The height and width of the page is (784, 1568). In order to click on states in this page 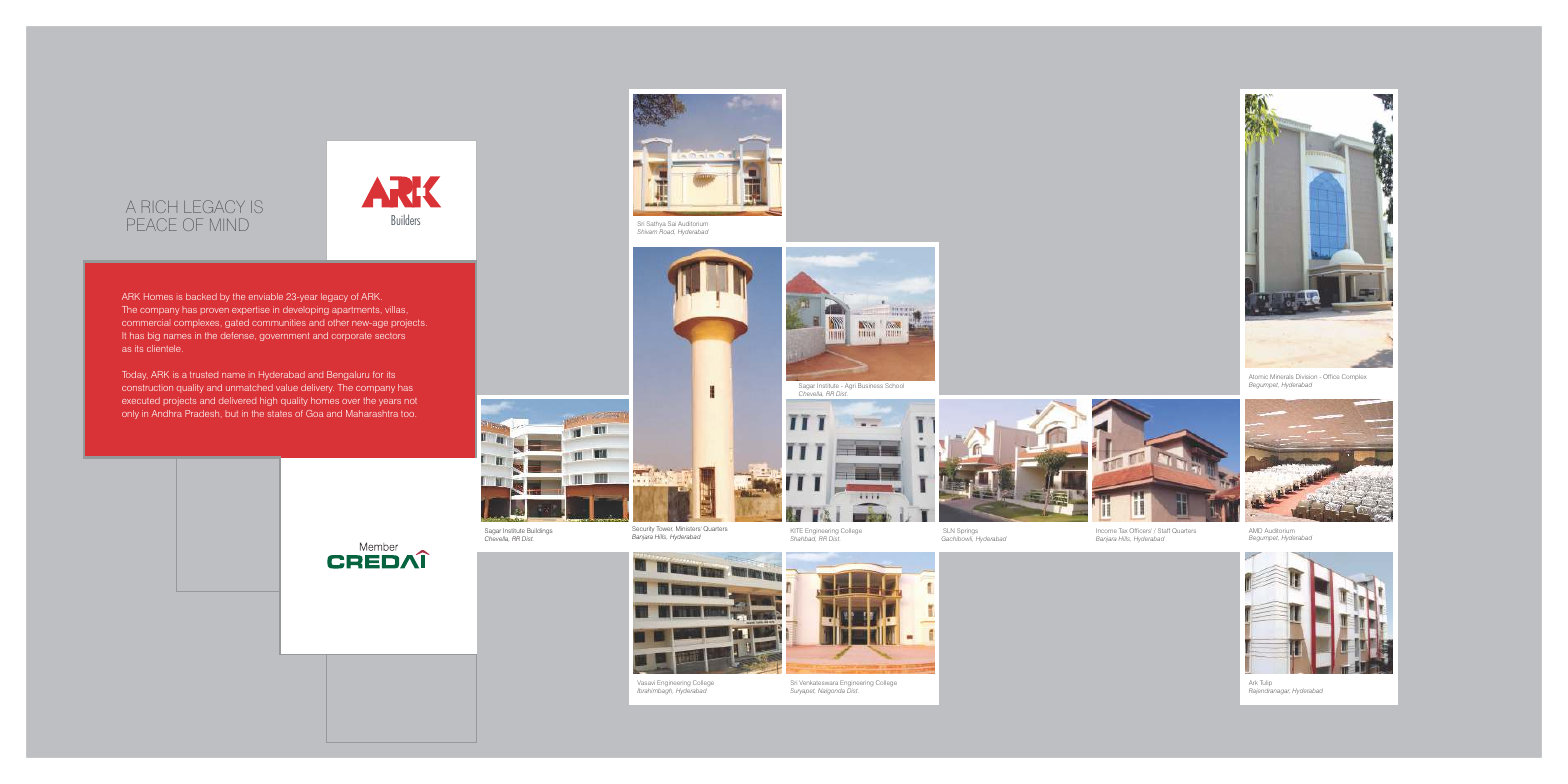, I will do `click(280, 414)`.
